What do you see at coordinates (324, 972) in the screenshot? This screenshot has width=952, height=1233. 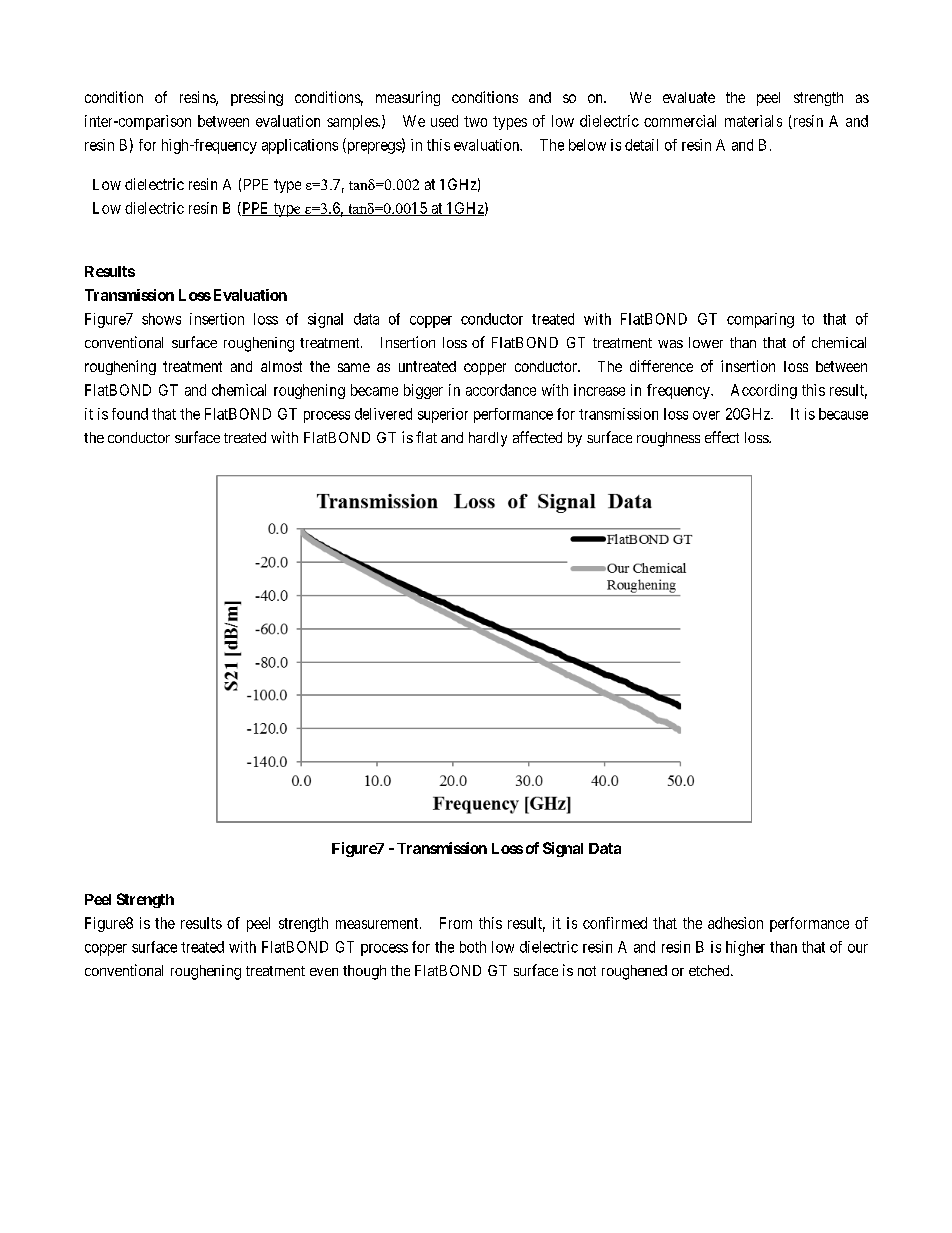 I see `even` at bounding box center [324, 972].
